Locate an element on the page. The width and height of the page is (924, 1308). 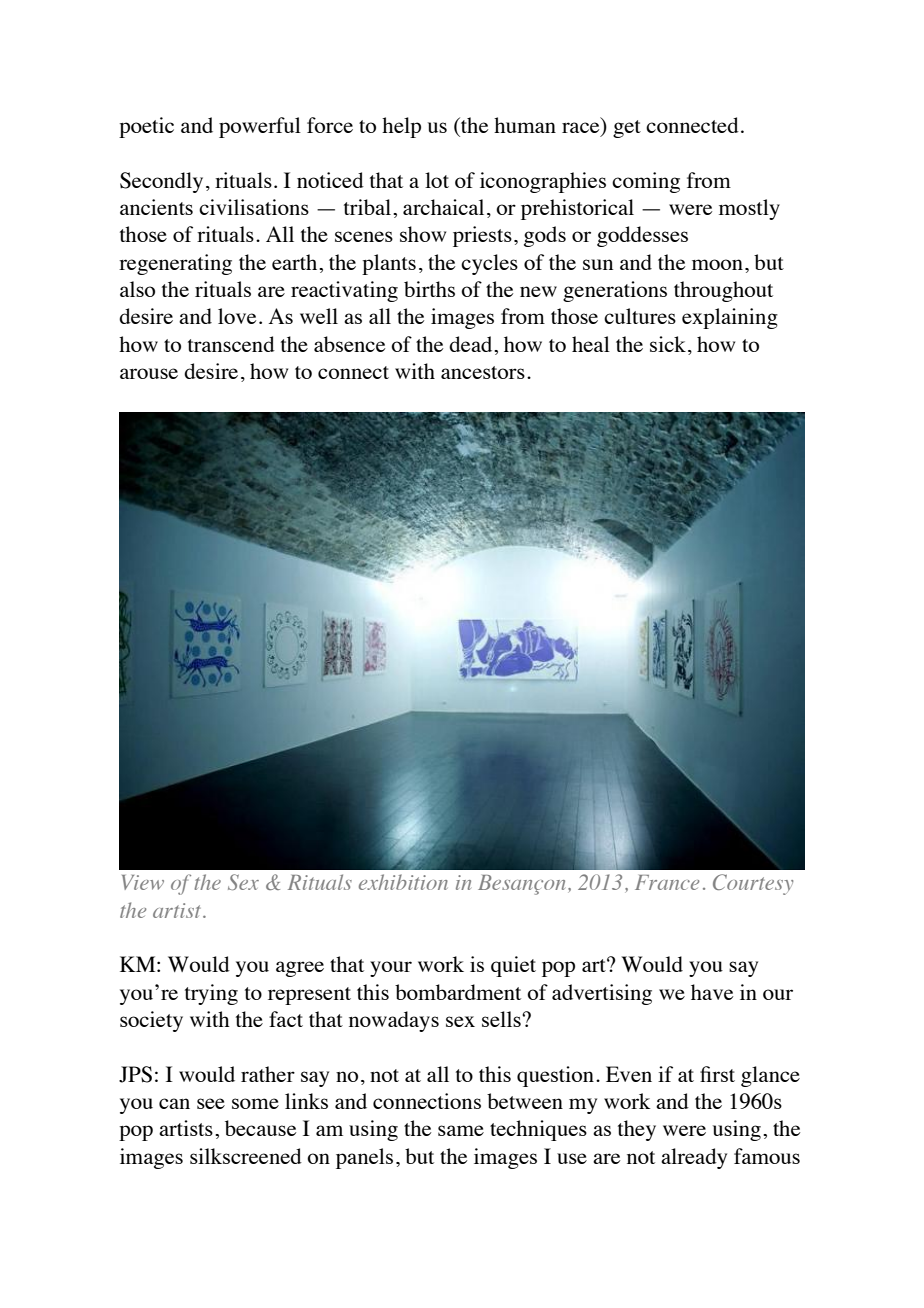
lot is located at coordinates (437, 180).
